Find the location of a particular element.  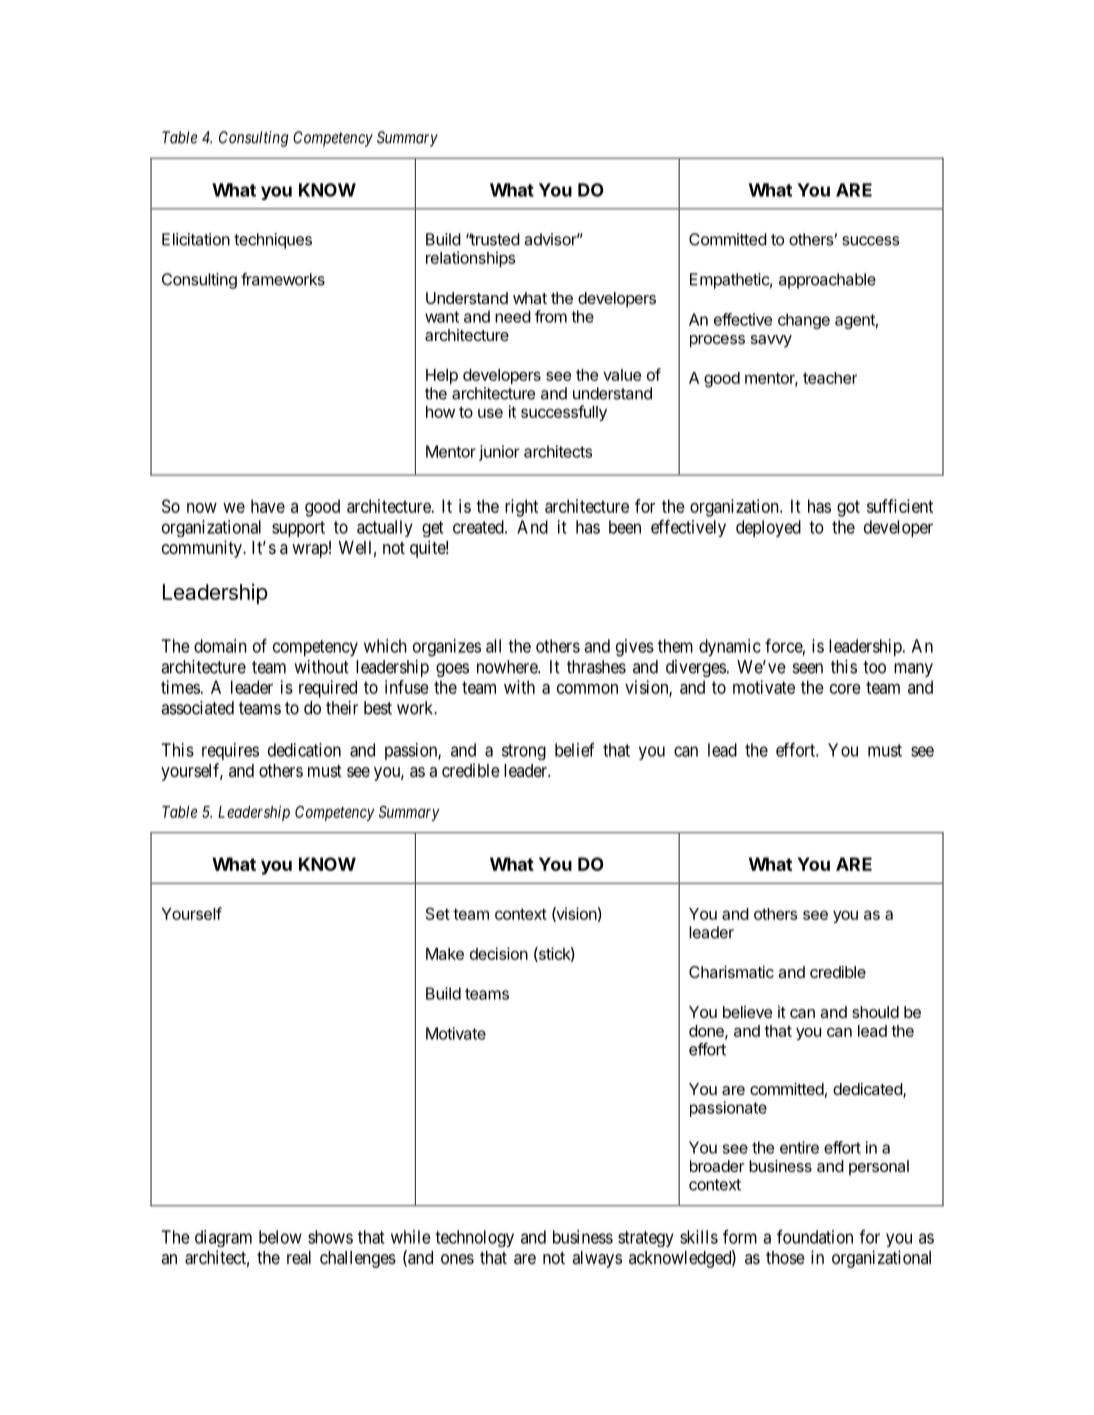

below is located at coordinates (280, 1237).
